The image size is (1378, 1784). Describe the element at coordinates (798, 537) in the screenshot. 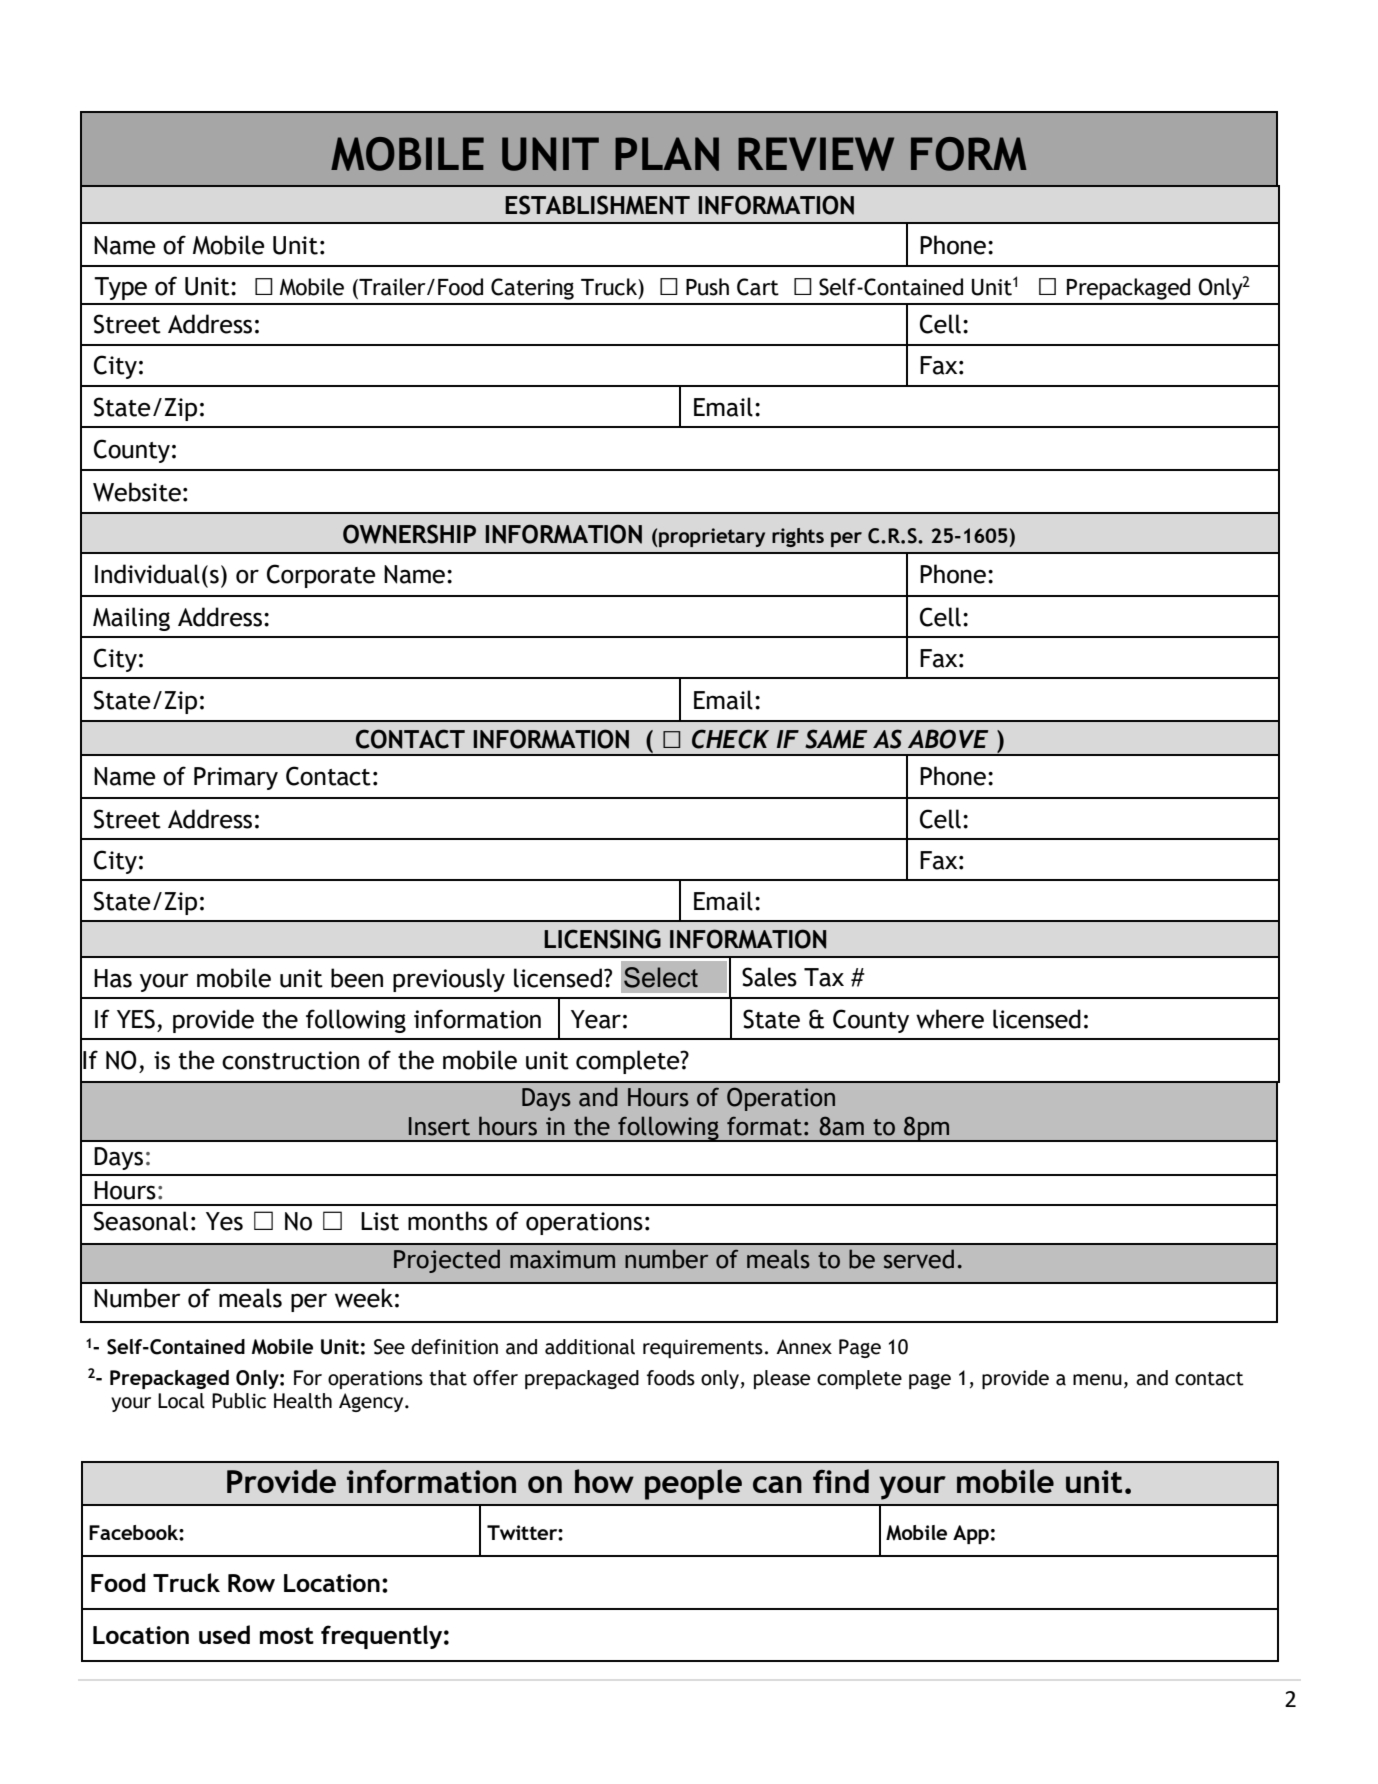

I see `rights` at that location.
